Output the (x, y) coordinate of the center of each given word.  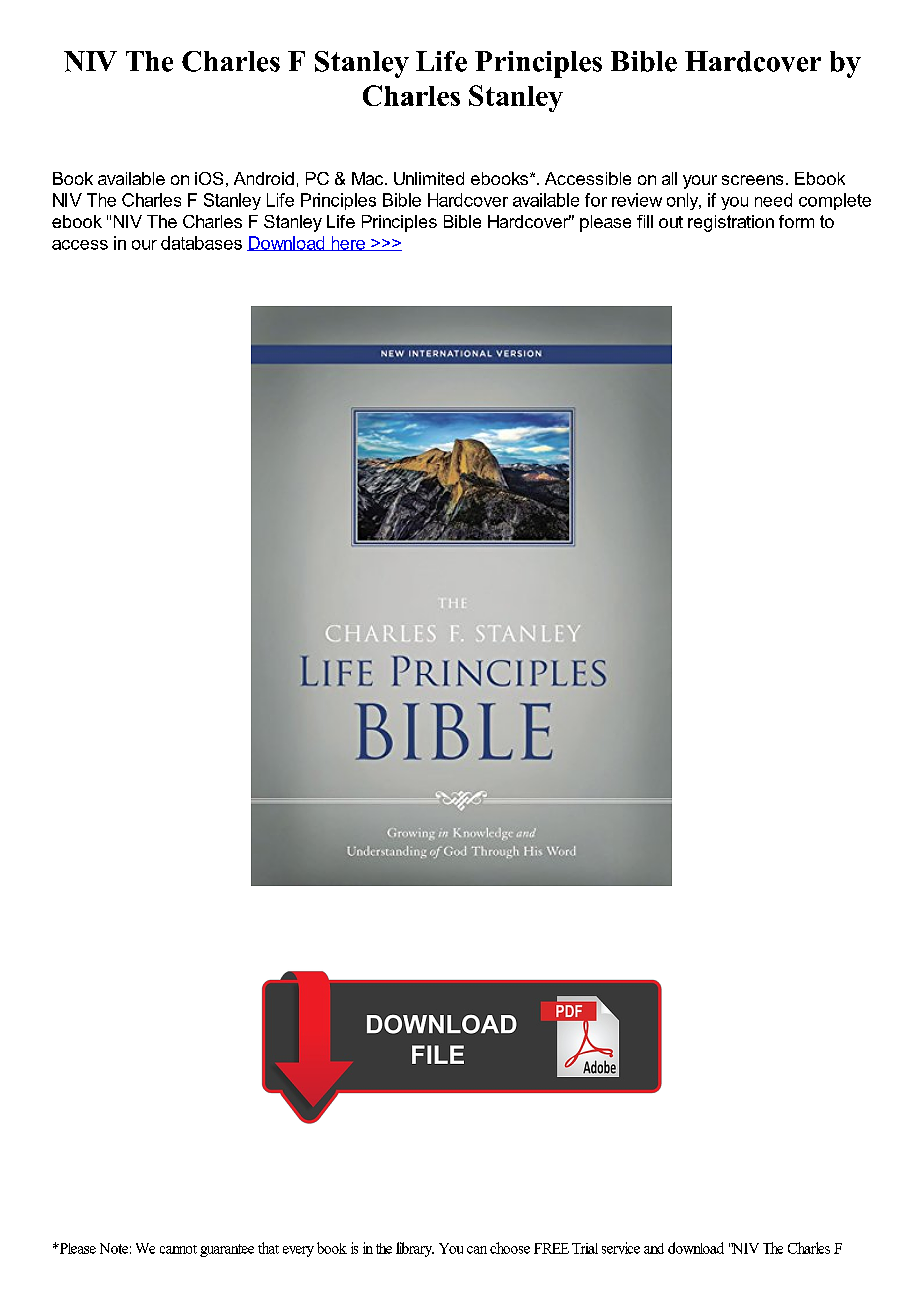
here (348, 243)
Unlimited (429, 178)
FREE (551, 1248)
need (773, 200)
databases (201, 243)
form (796, 221)
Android (264, 178)
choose (510, 1248)
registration (731, 223)
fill (645, 221)
